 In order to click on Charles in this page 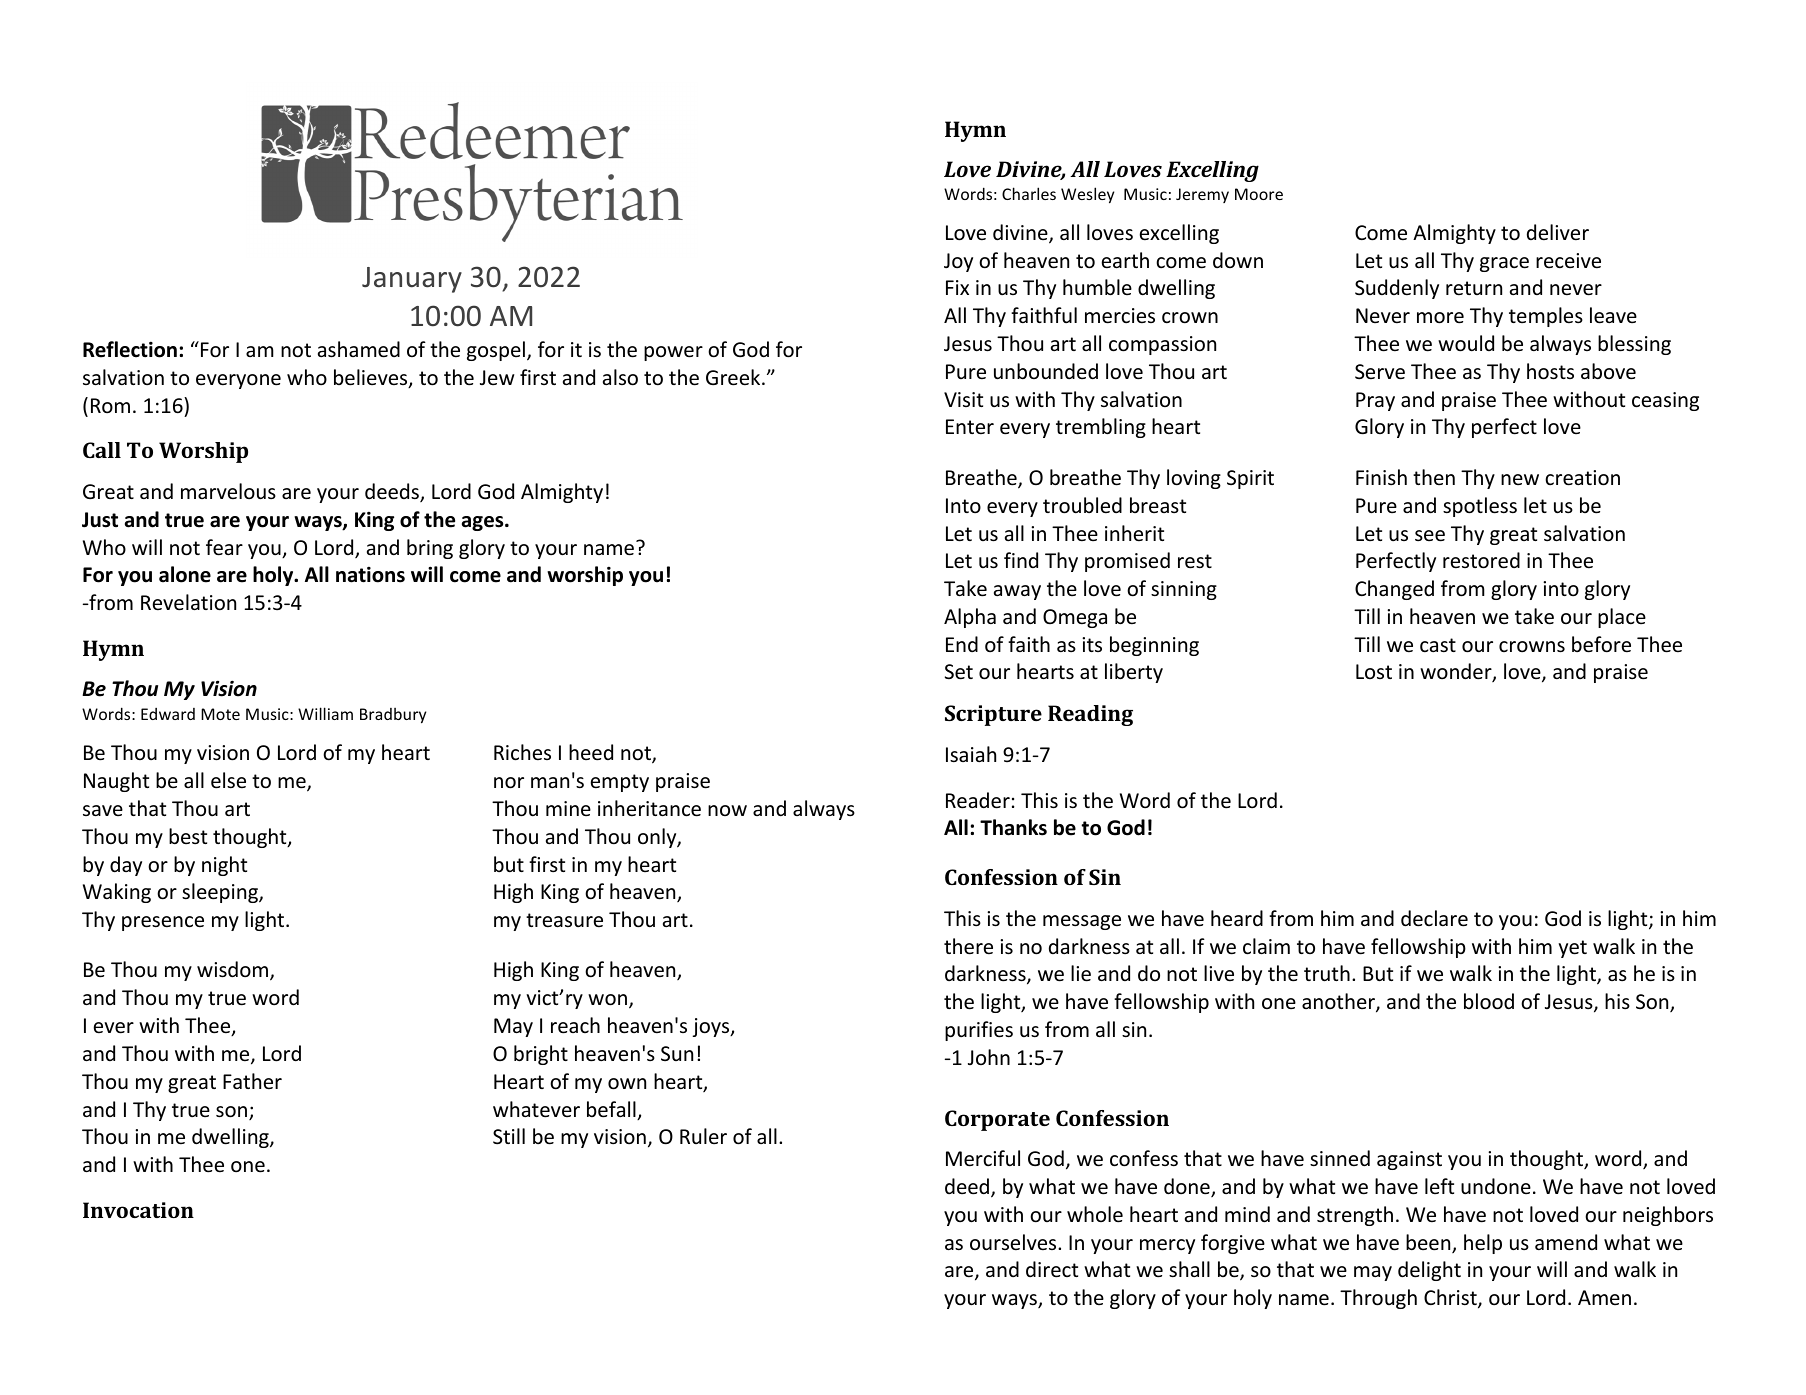, I will do `click(1029, 193)`.
